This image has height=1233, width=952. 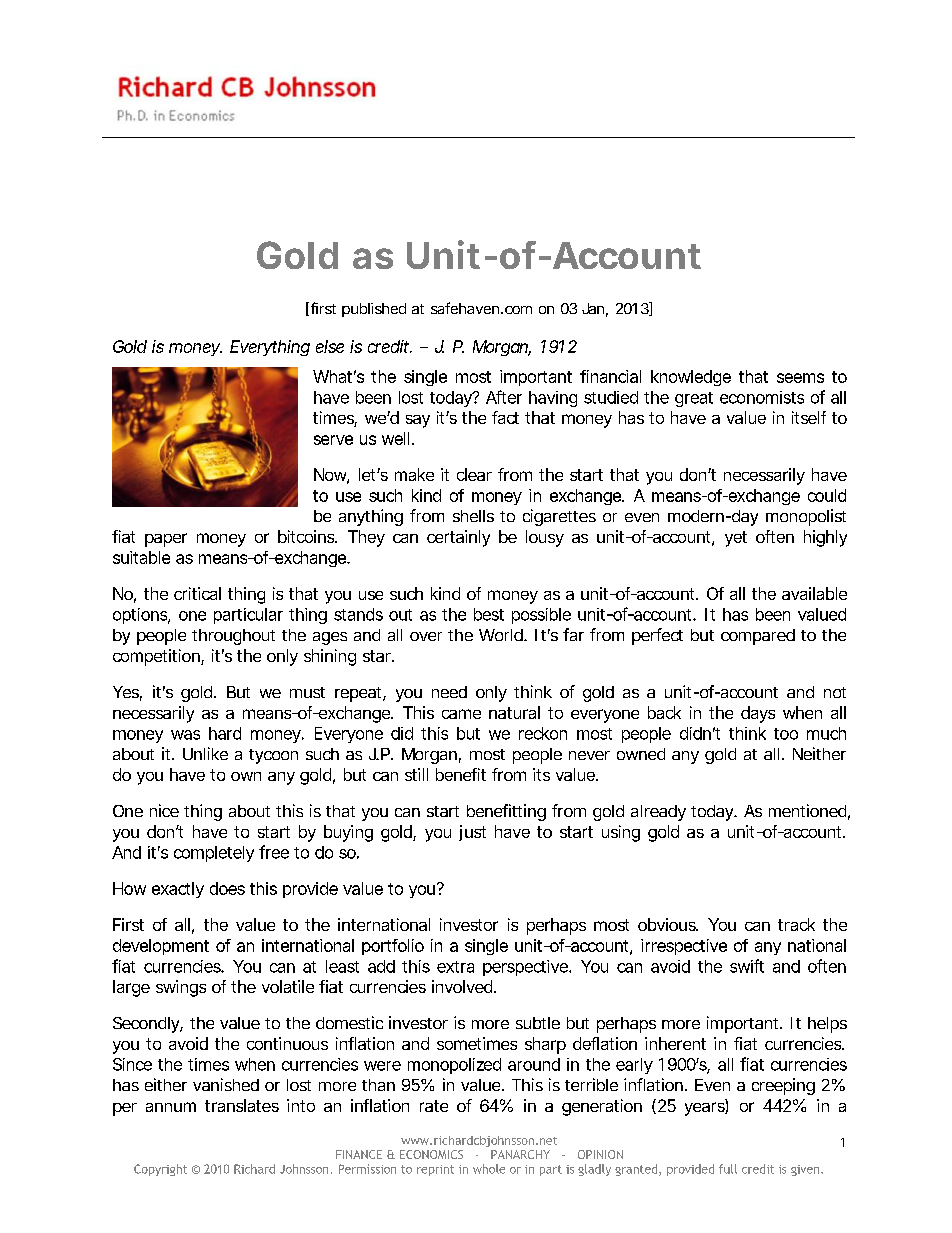 What do you see at coordinates (504, 397) in the image?
I see `After` at bounding box center [504, 397].
